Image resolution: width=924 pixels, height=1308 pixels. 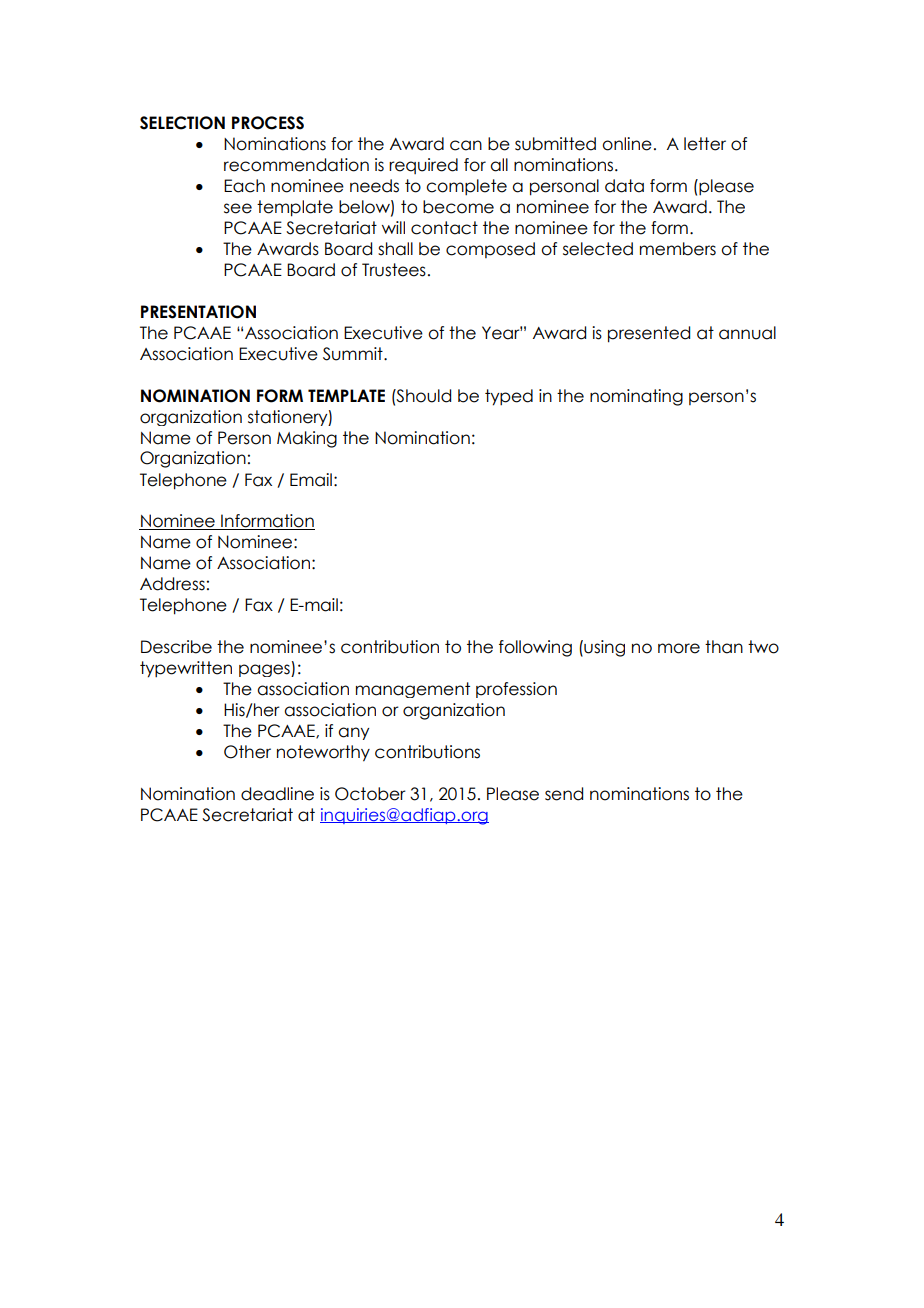 What do you see at coordinates (705, 144) in the document?
I see `letter` at bounding box center [705, 144].
